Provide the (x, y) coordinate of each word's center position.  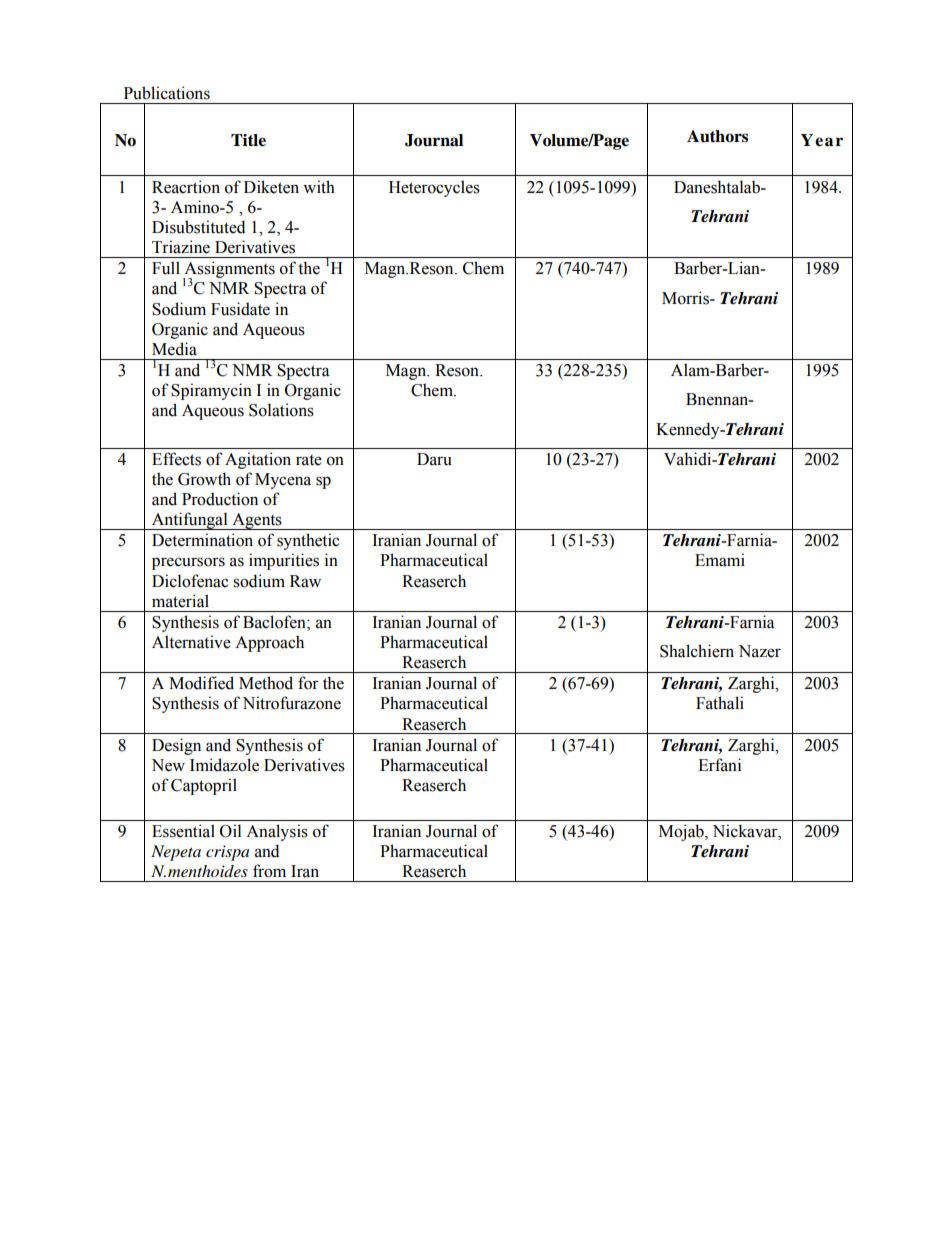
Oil (230, 831)
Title (248, 140)
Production (220, 499)
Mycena (283, 481)
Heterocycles (434, 188)
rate (309, 460)
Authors (717, 136)
